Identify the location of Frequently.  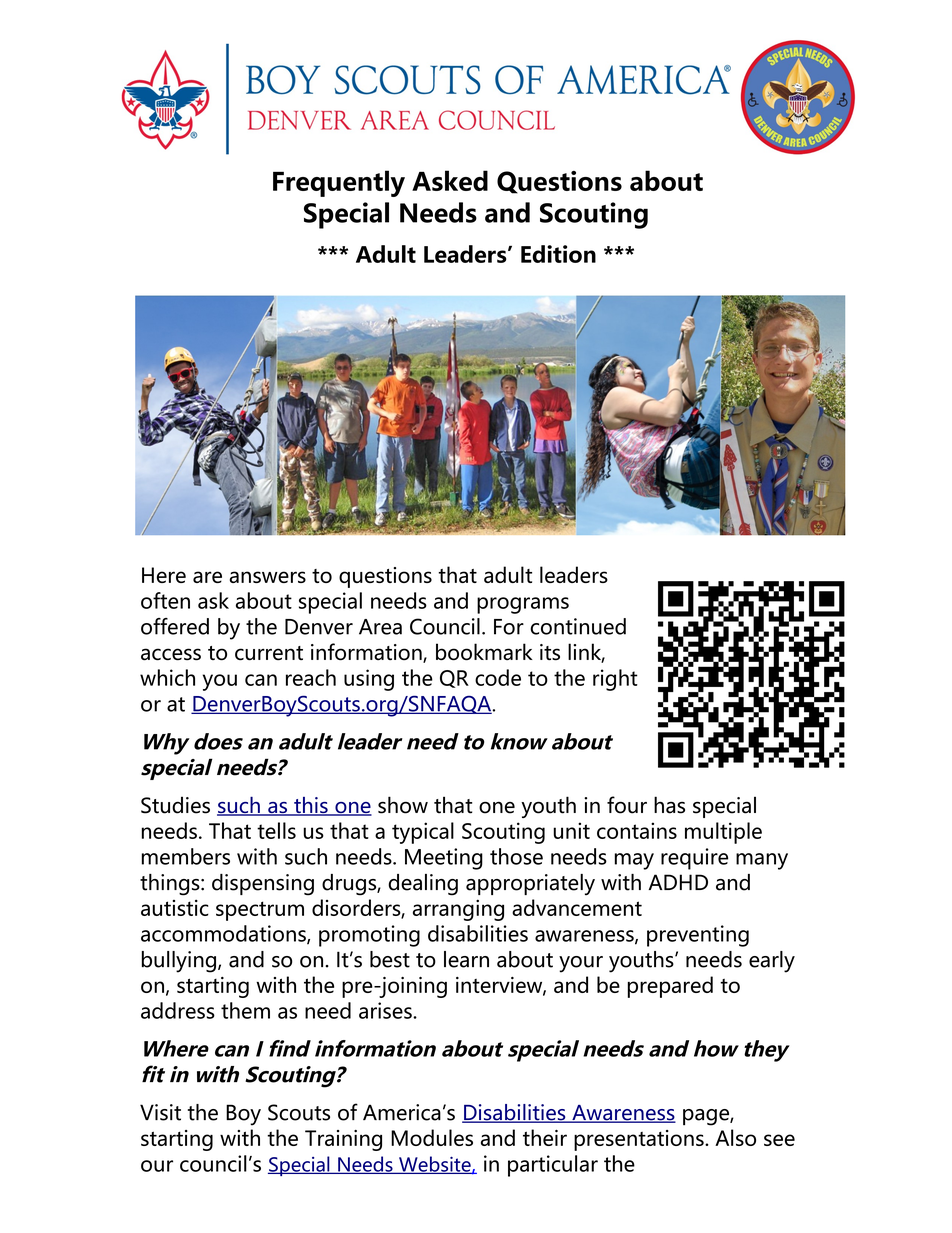
(339, 183).
